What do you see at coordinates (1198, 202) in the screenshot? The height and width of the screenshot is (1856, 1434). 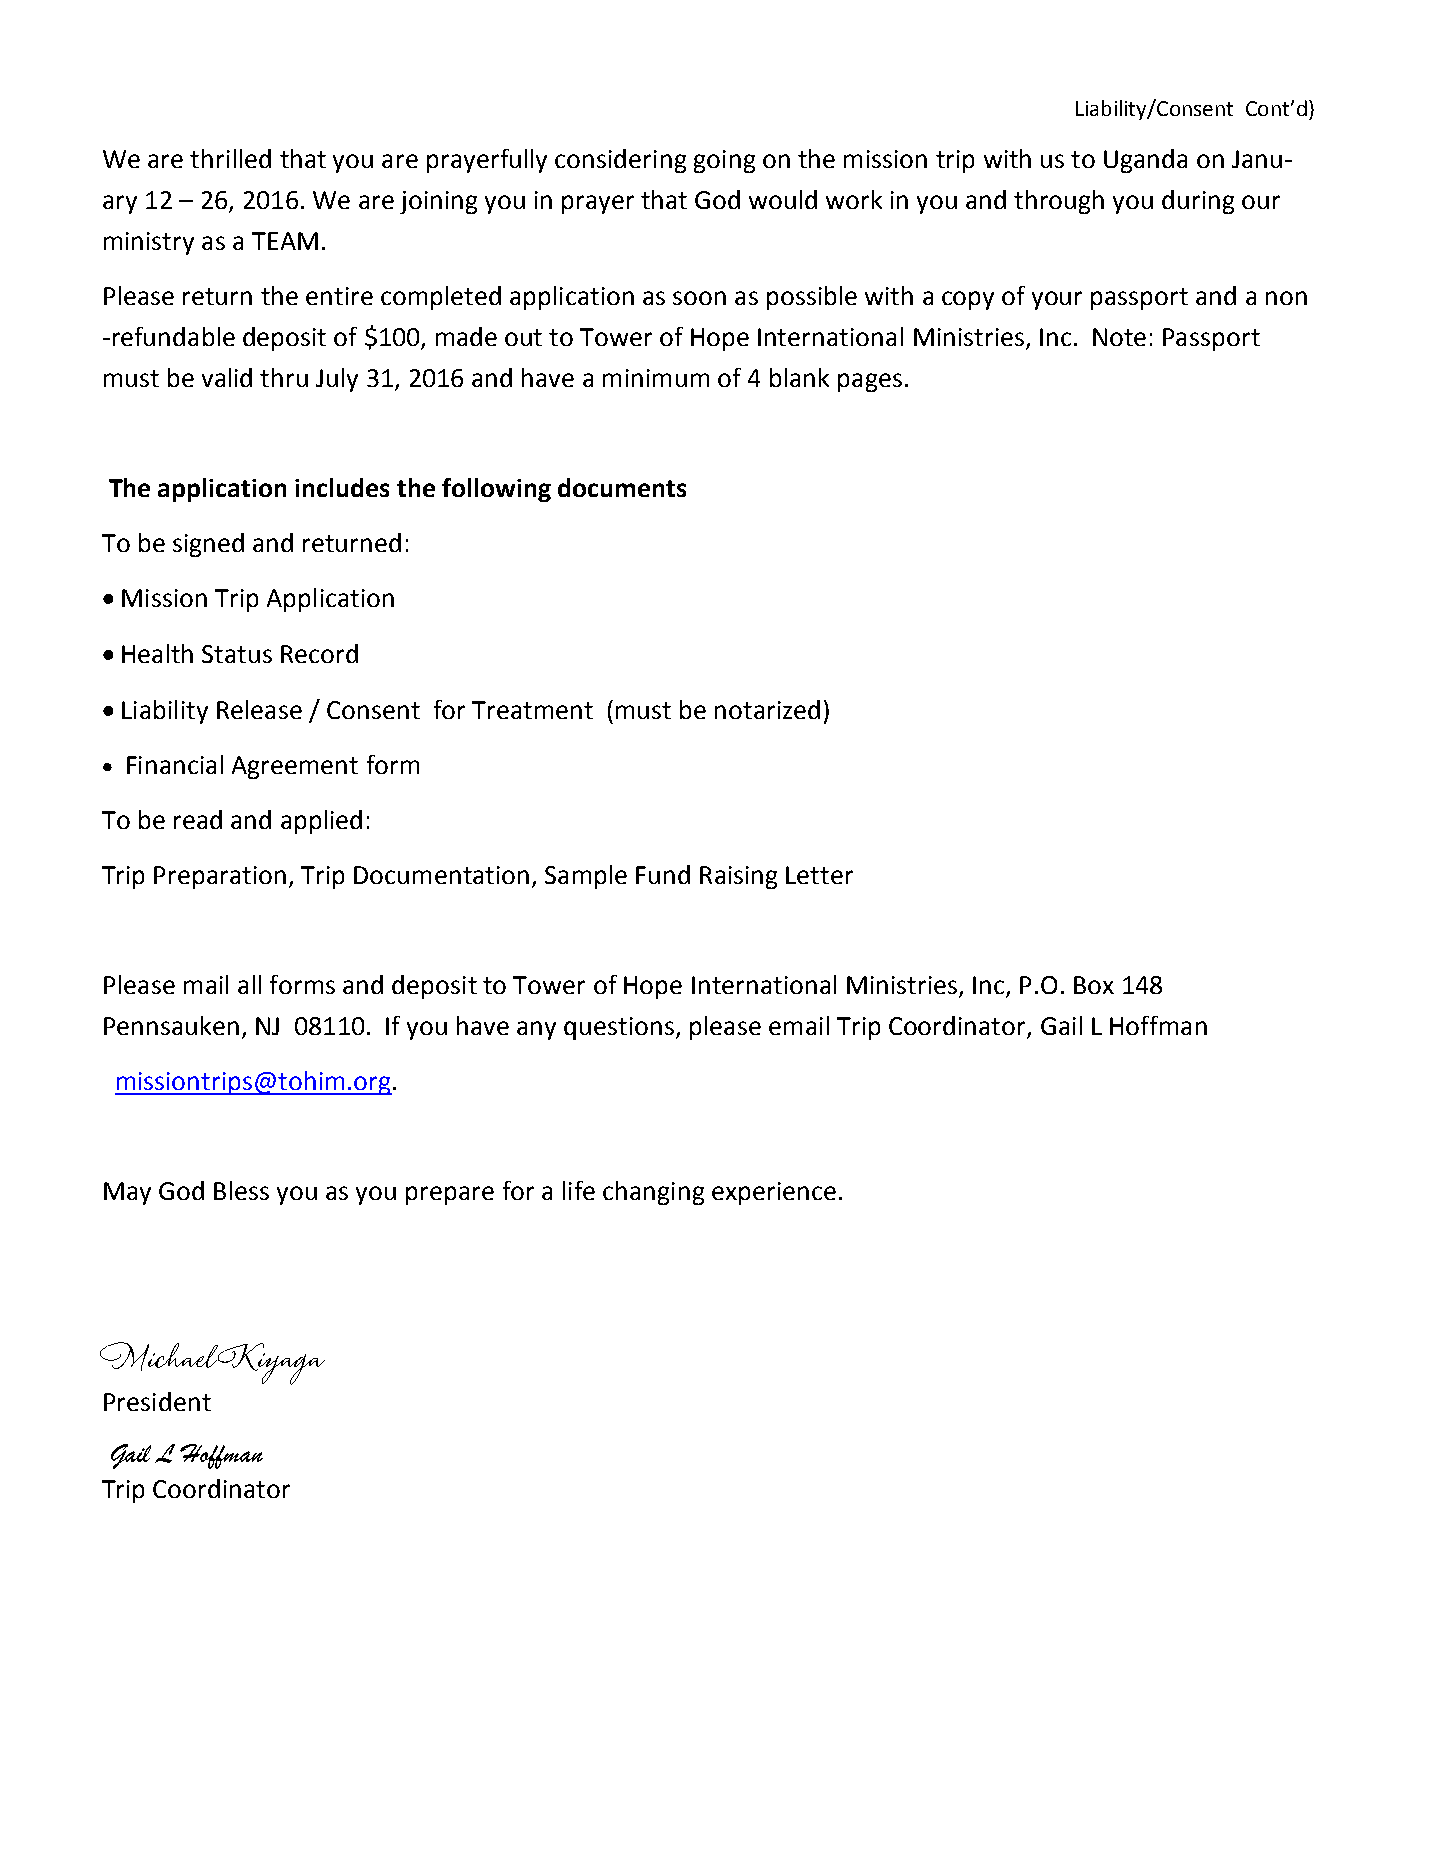 I see `during` at bounding box center [1198, 202].
